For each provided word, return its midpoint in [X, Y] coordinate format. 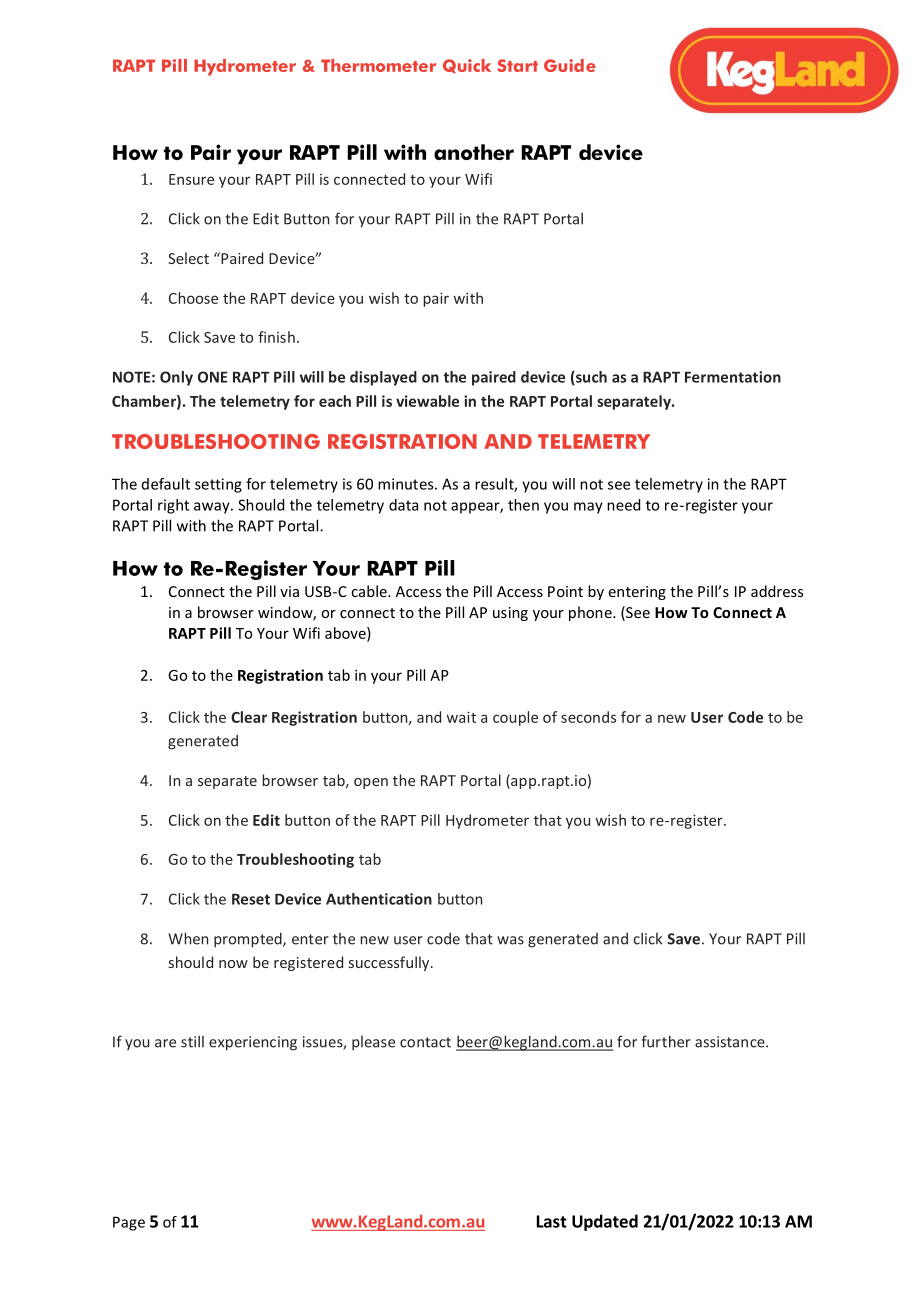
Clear [249, 717]
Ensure [191, 179]
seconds [588, 717]
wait [461, 717]
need [623, 505]
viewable [427, 401]
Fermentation [733, 377]
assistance [731, 1042]
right [173, 506]
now [233, 964]
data [403, 505]
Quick [467, 66]
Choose [193, 298]
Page [129, 1223]
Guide [570, 65]
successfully [390, 963]
